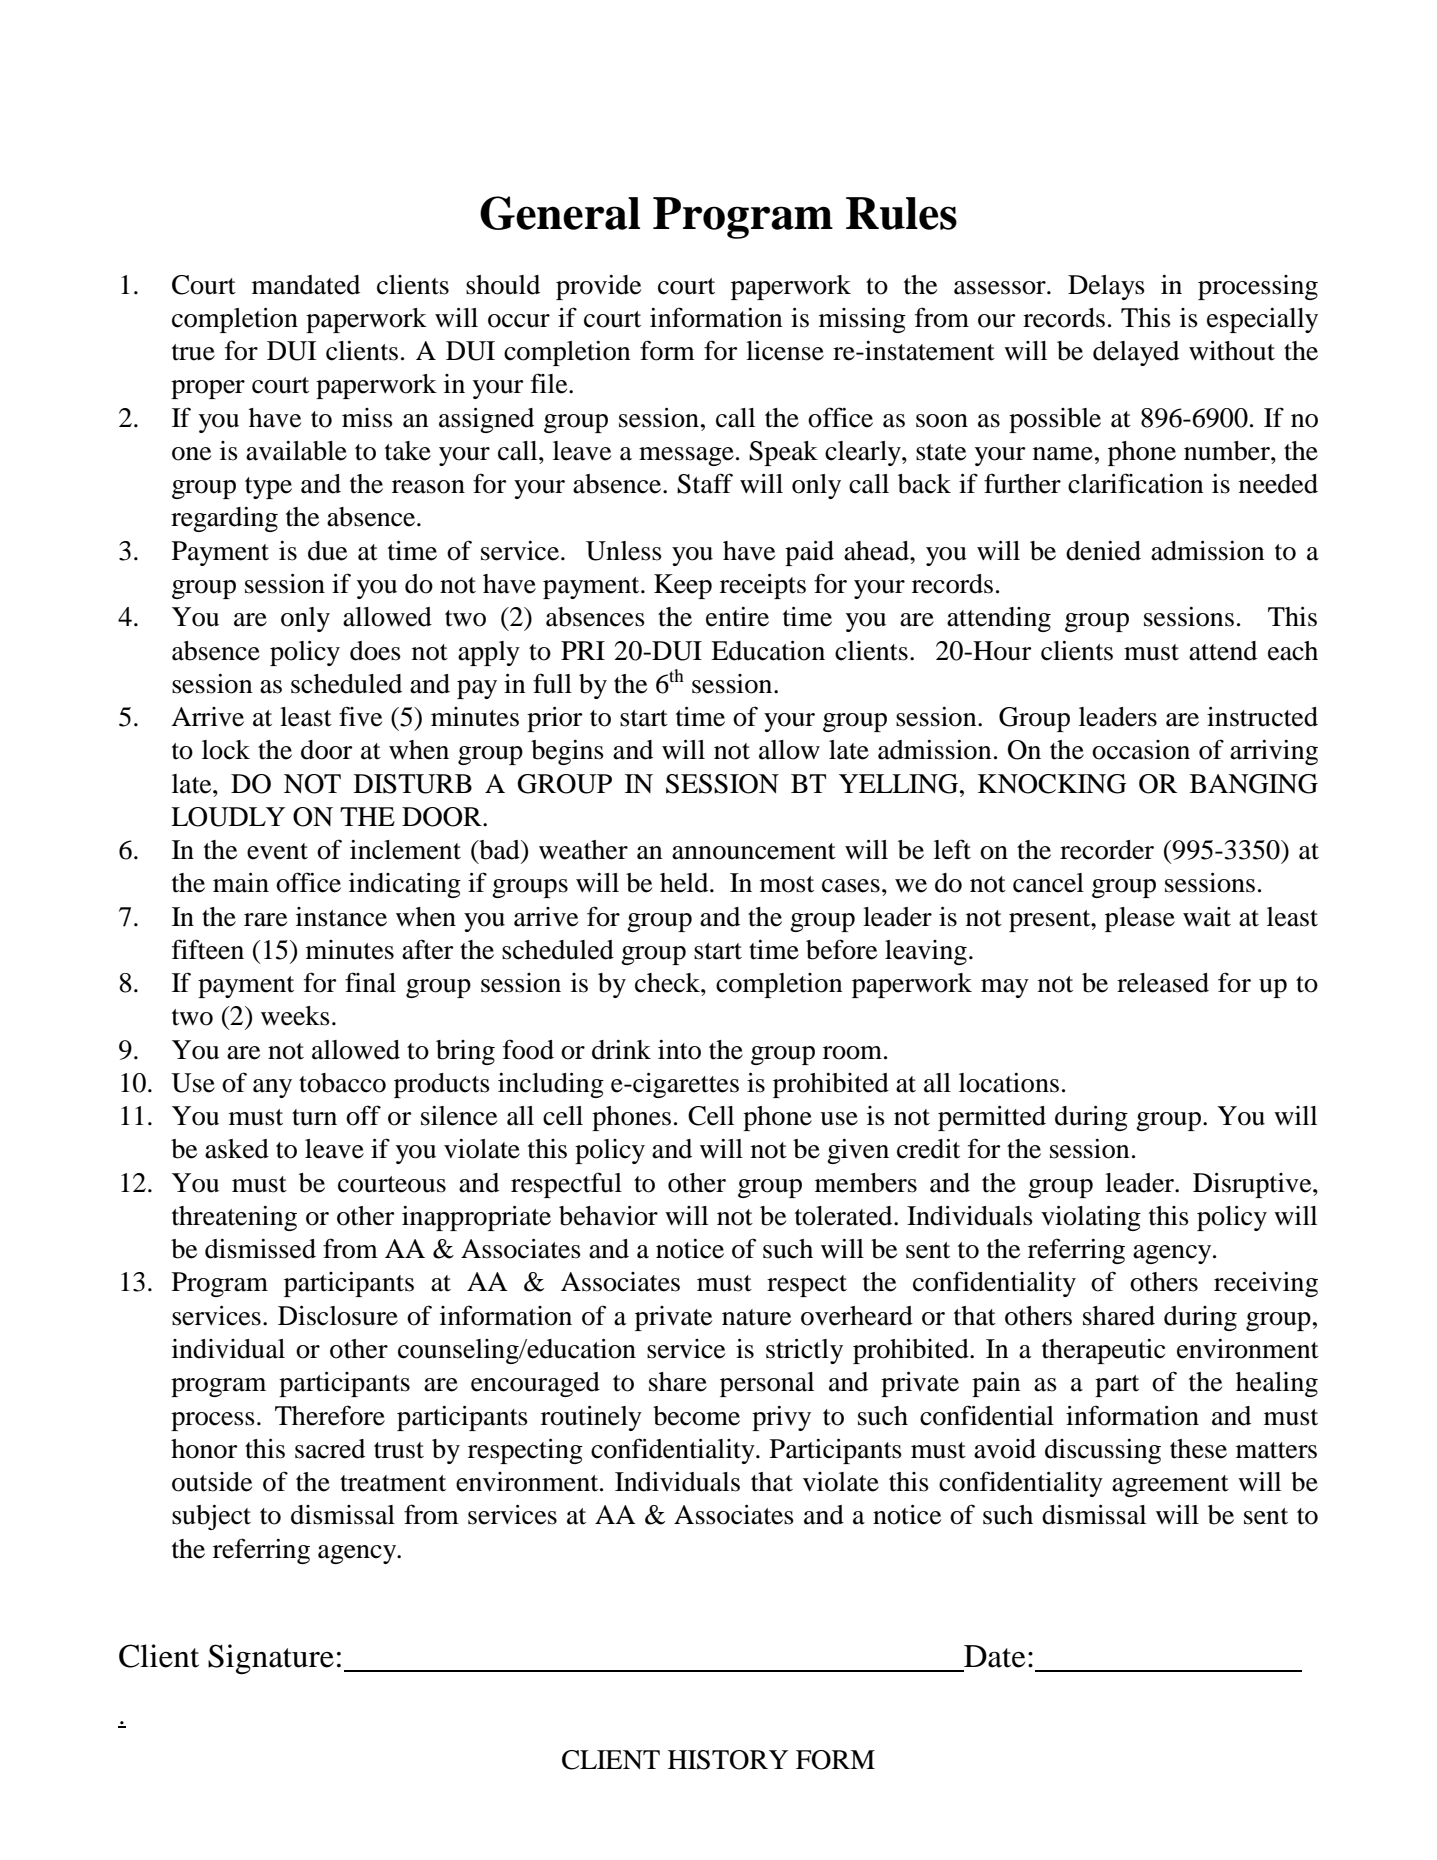 This screenshot has width=1437, height=1860. Describe the element at coordinates (728, 1760) in the screenshot. I see `HISTORY` at that location.
